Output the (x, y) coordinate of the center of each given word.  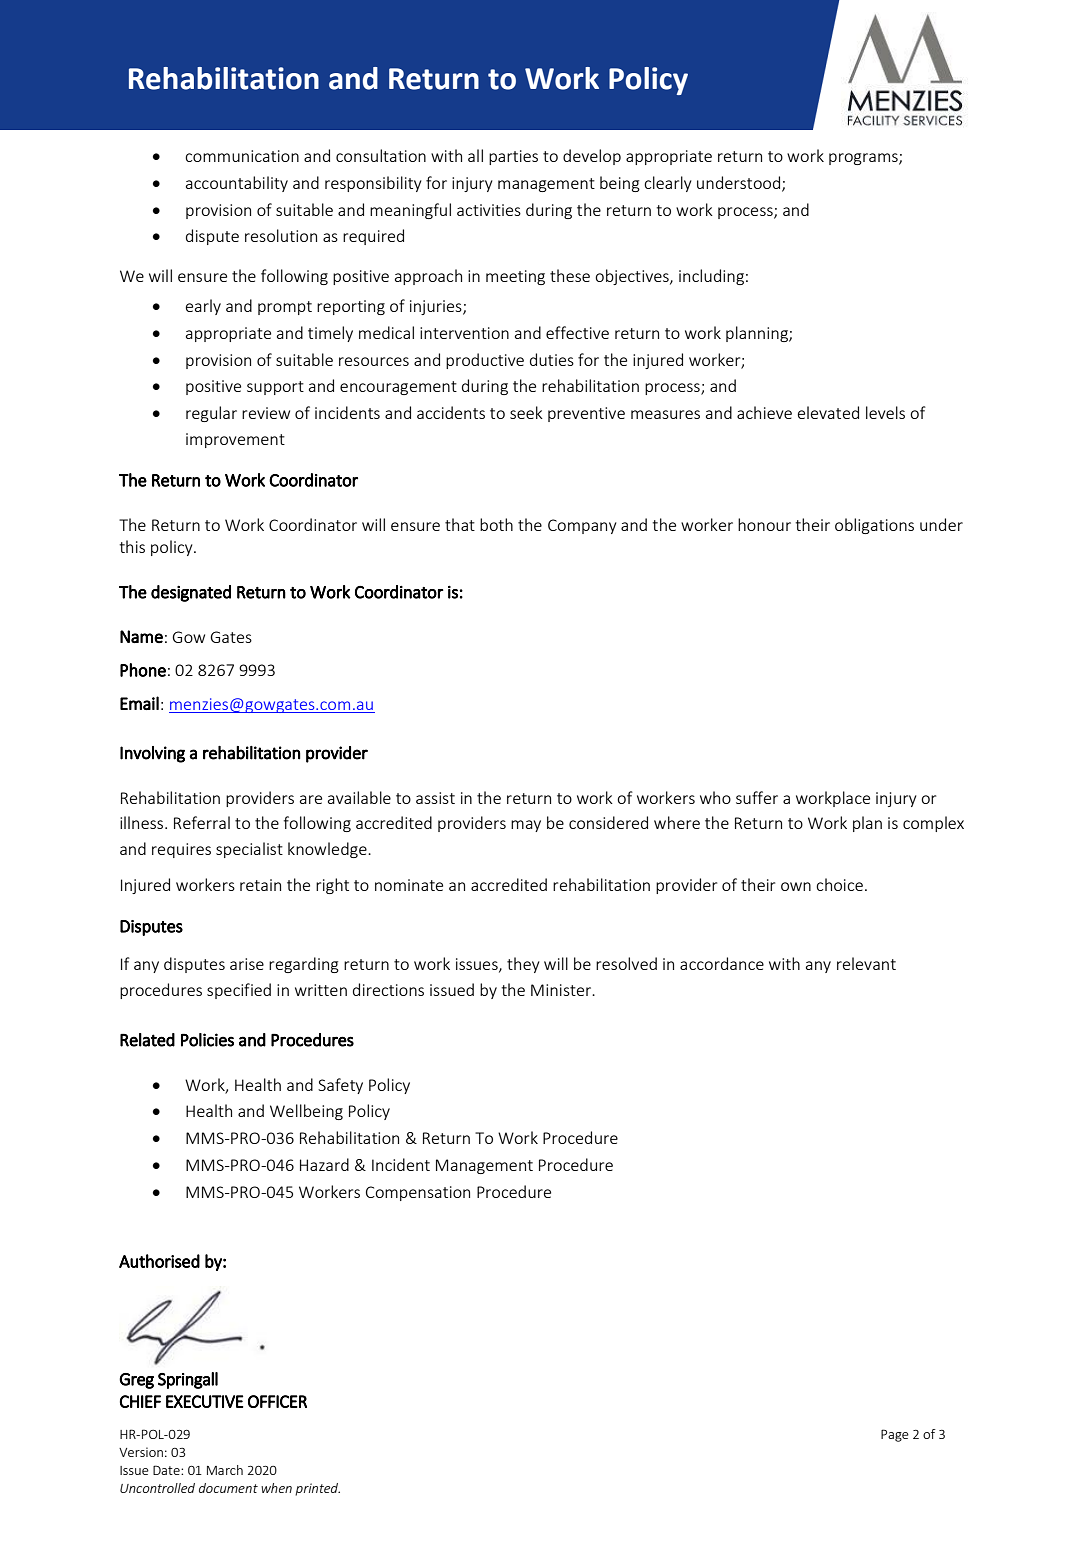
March (225, 1470)
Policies (207, 1040)
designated (191, 593)
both (496, 524)
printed (317, 1489)
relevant (866, 963)
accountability (237, 184)
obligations (874, 526)
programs (864, 159)
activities (489, 210)
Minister (562, 990)
